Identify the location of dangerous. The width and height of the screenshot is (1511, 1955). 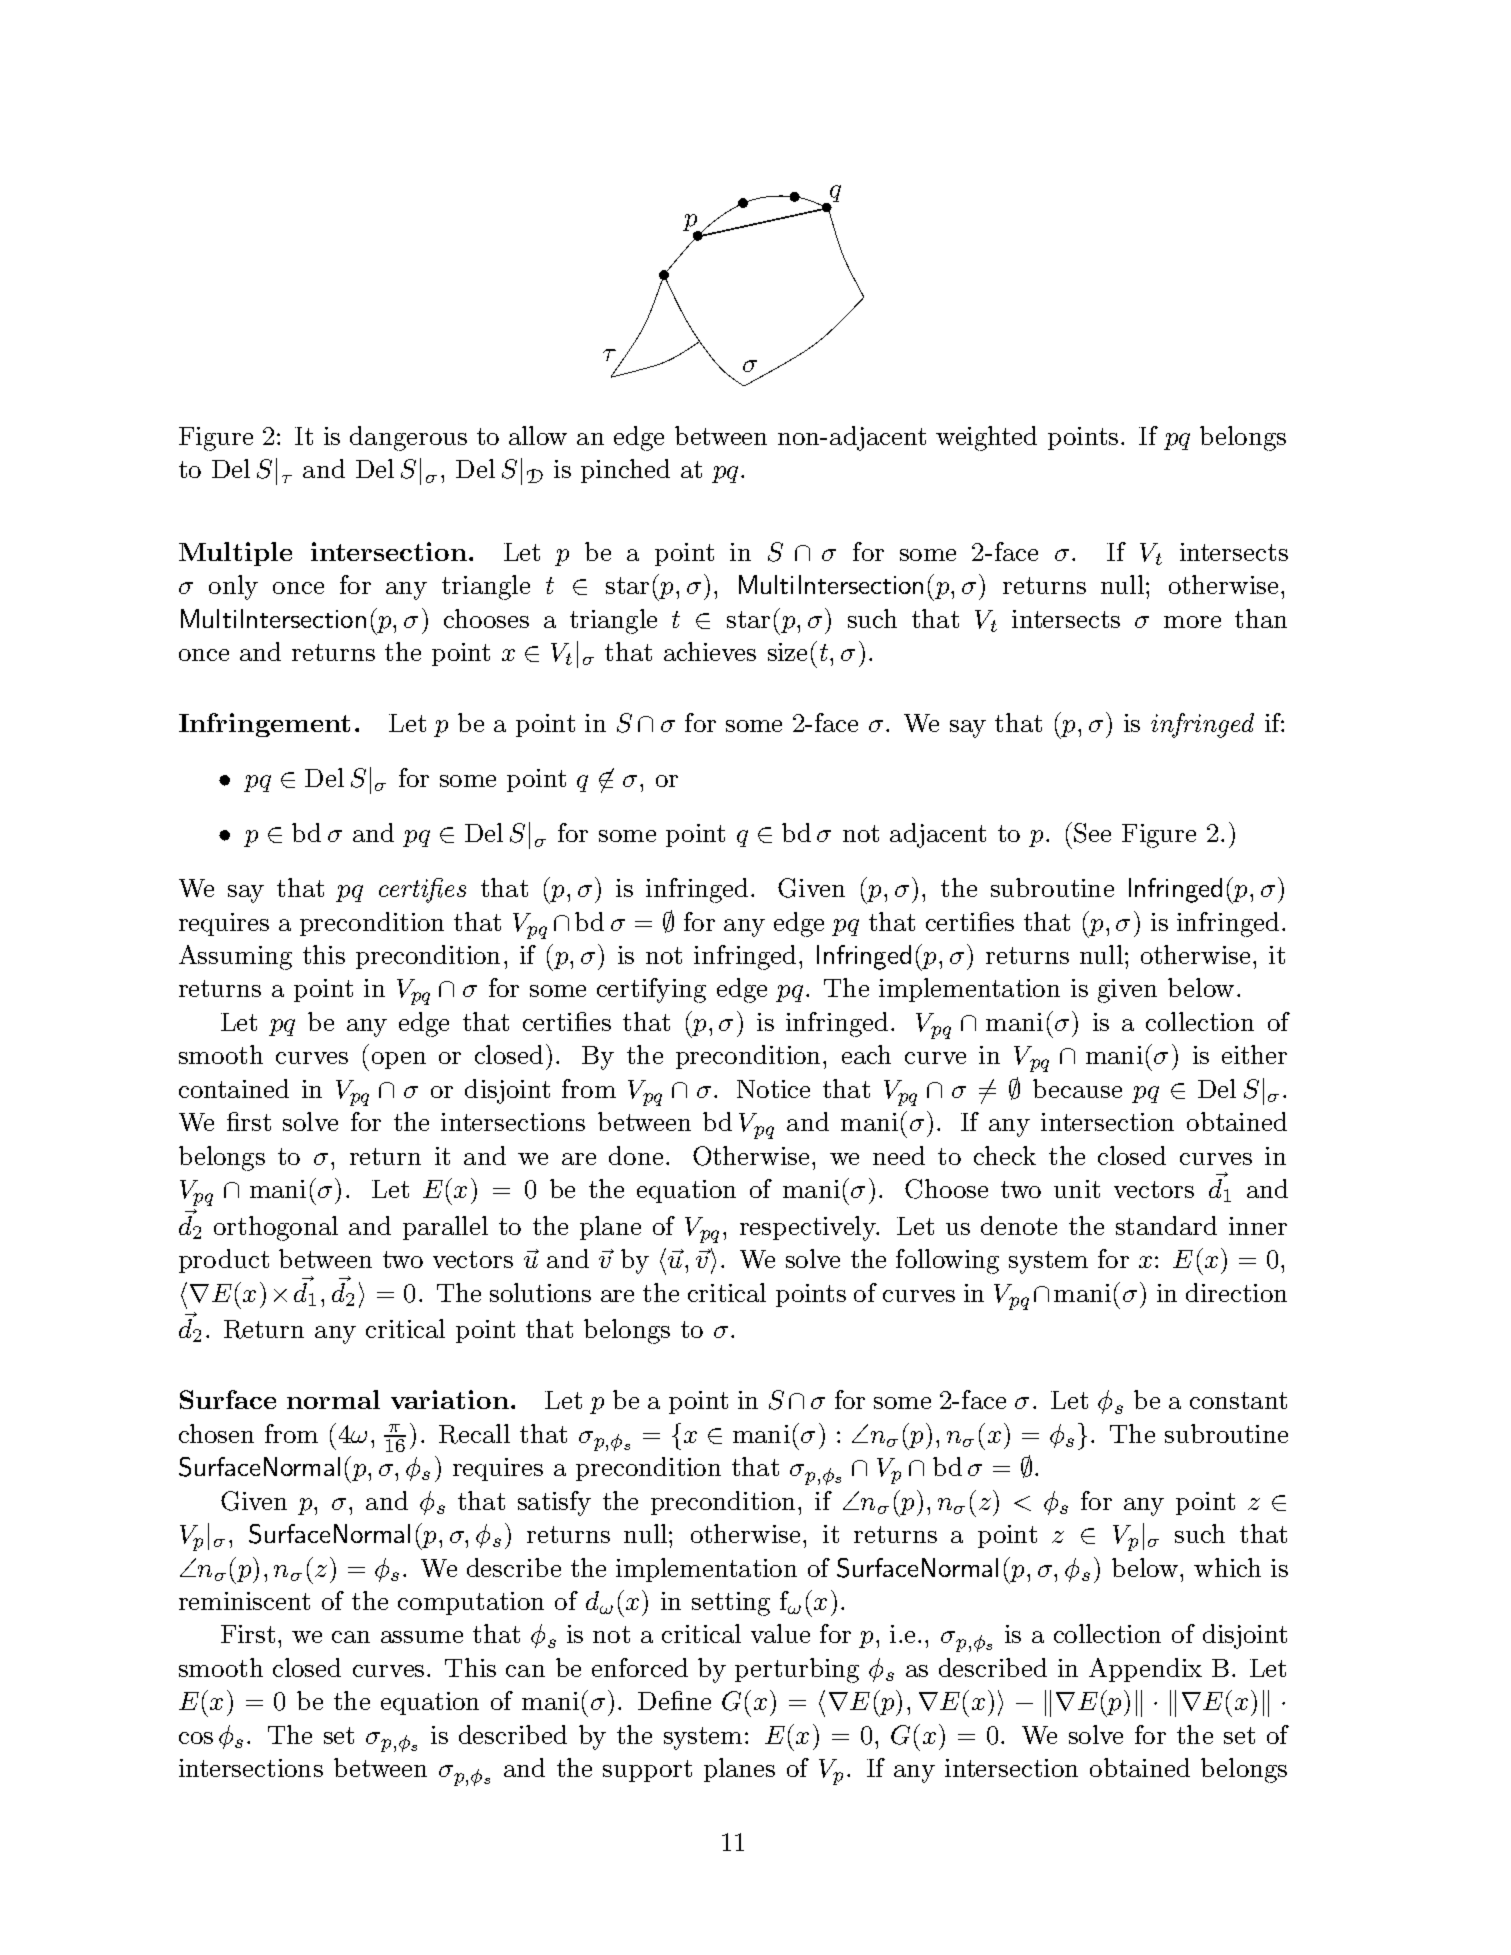
(408, 438).
